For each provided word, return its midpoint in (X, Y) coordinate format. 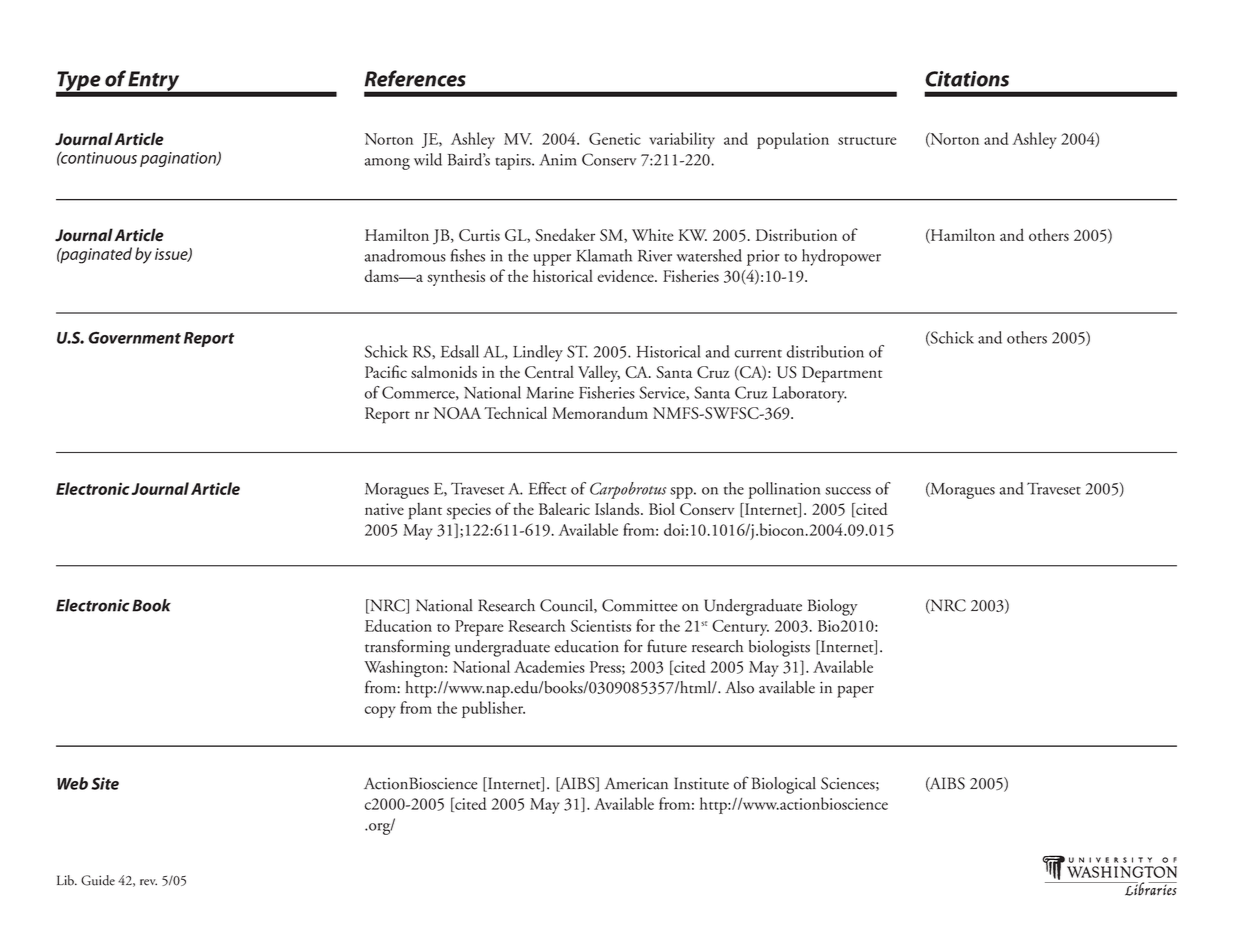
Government (134, 337)
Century (740, 628)
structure (867, 141)
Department (842, 374)
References (415, 78)
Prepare (479, 628)
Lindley (538, 353)
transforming (407, 648)
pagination (179, 159)
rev (148, 882)
